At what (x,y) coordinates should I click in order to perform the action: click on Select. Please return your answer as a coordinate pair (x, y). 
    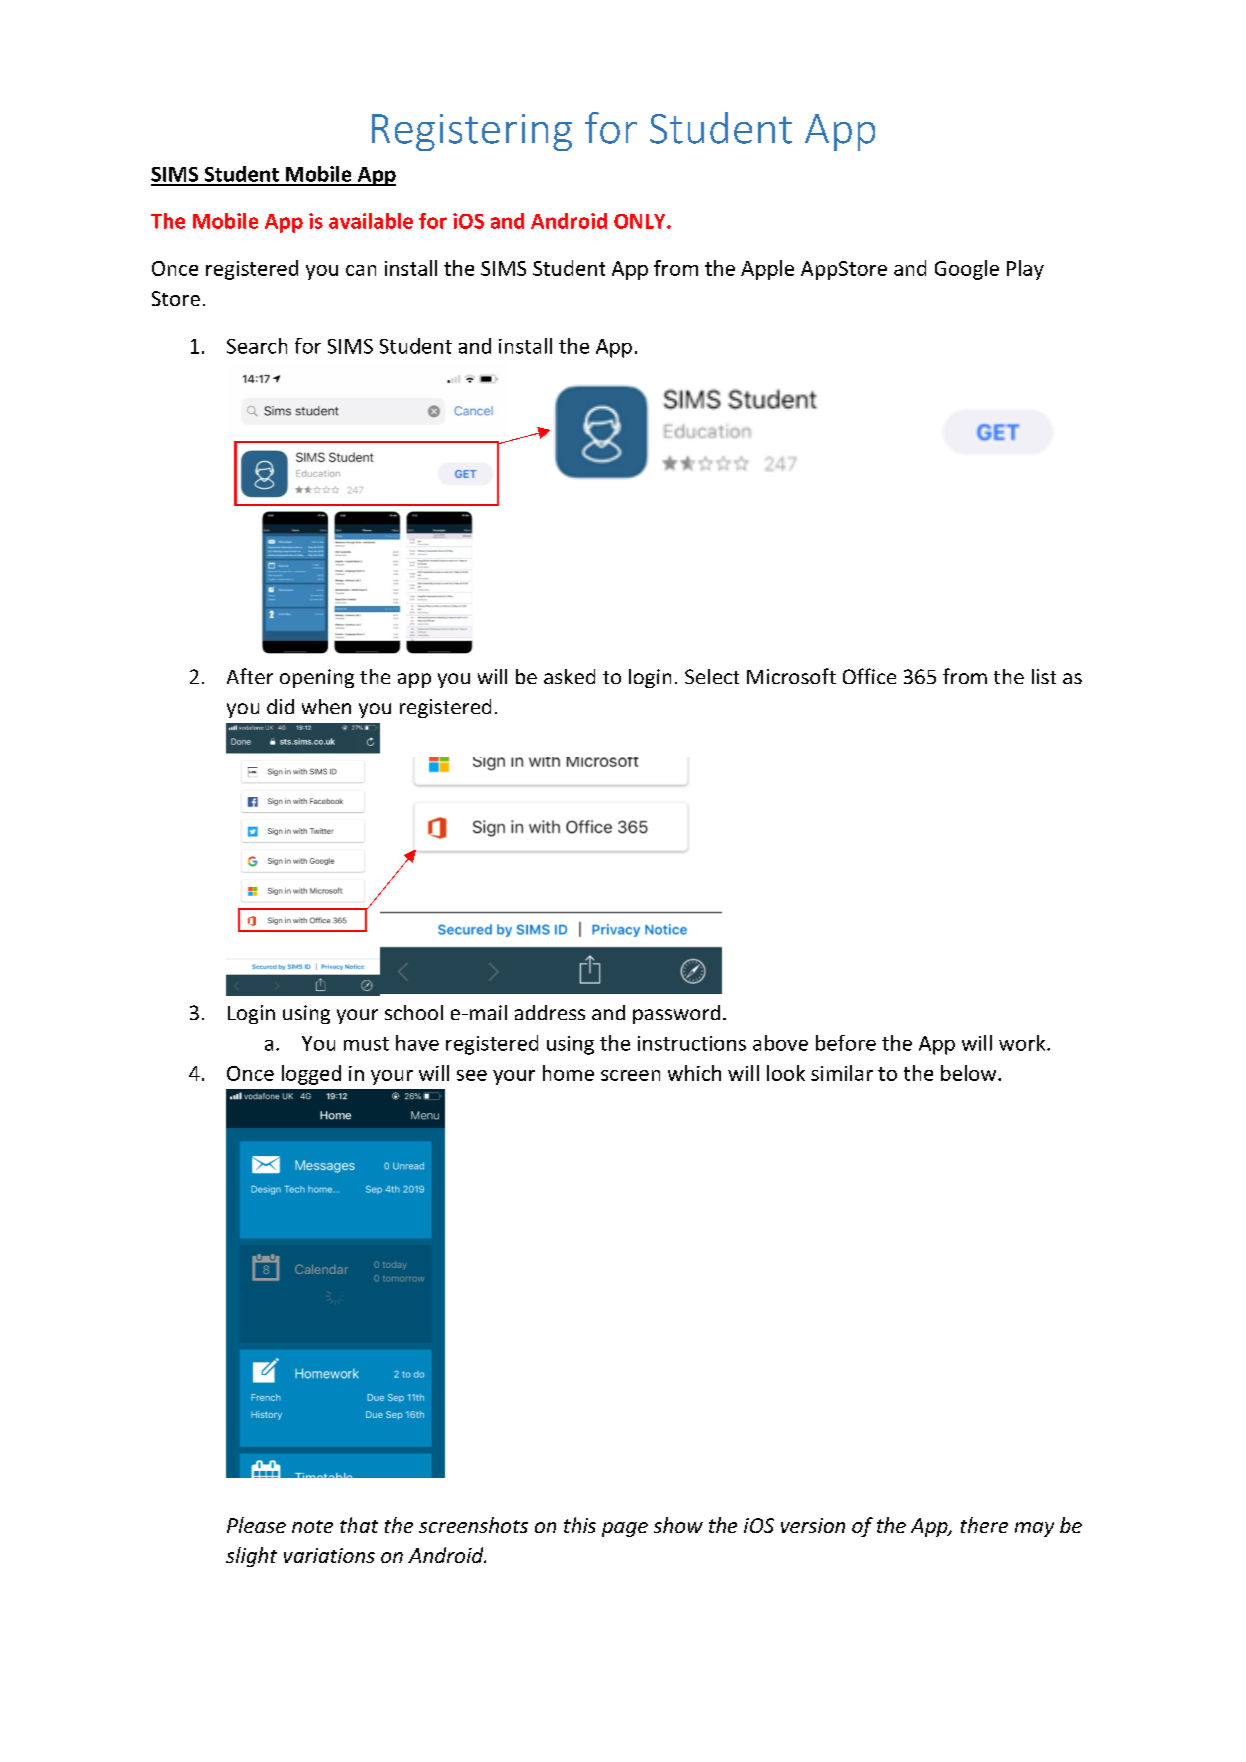
    Looking at the image, I should click on (712, 676).
